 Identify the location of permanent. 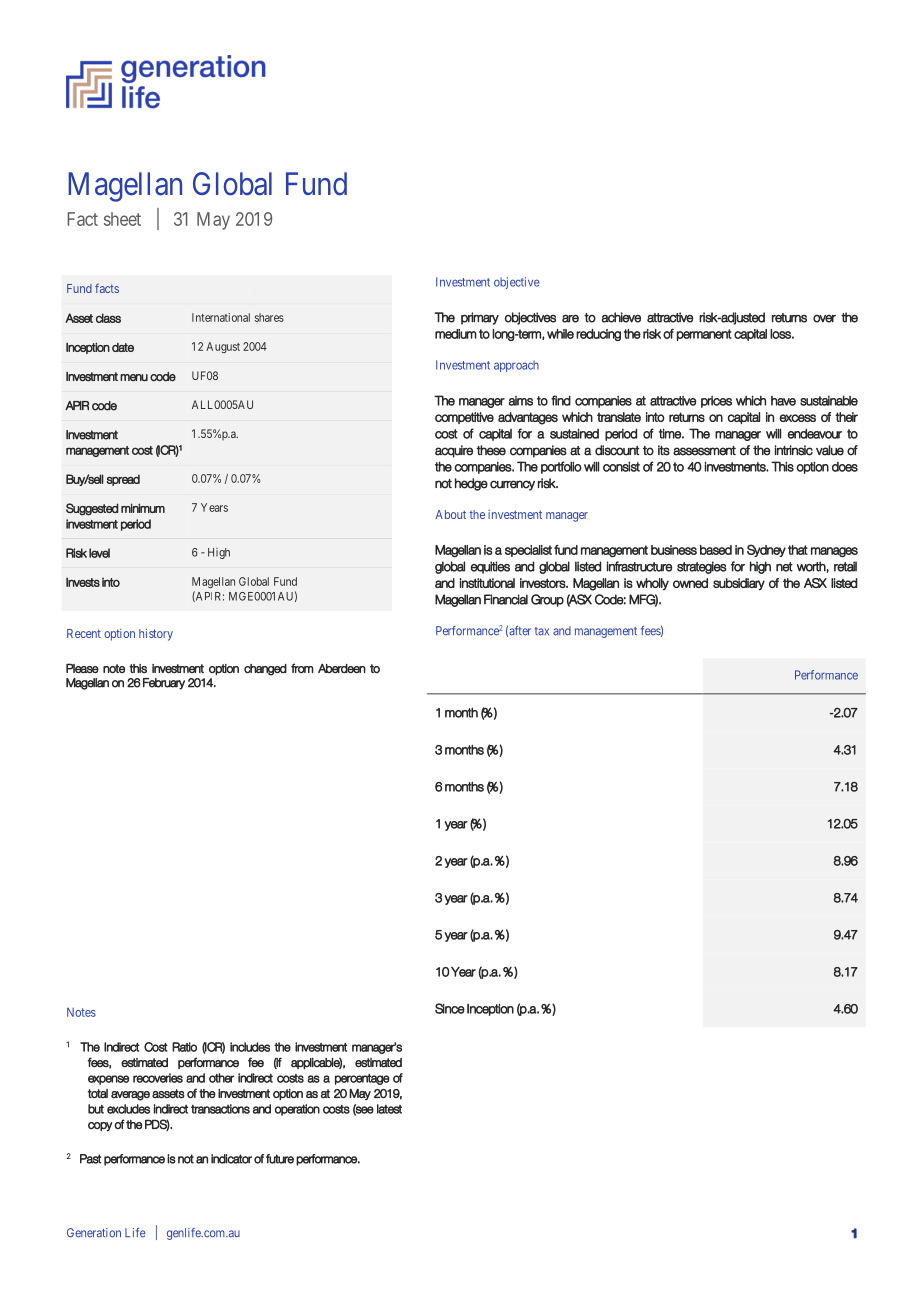
(704, 335).
